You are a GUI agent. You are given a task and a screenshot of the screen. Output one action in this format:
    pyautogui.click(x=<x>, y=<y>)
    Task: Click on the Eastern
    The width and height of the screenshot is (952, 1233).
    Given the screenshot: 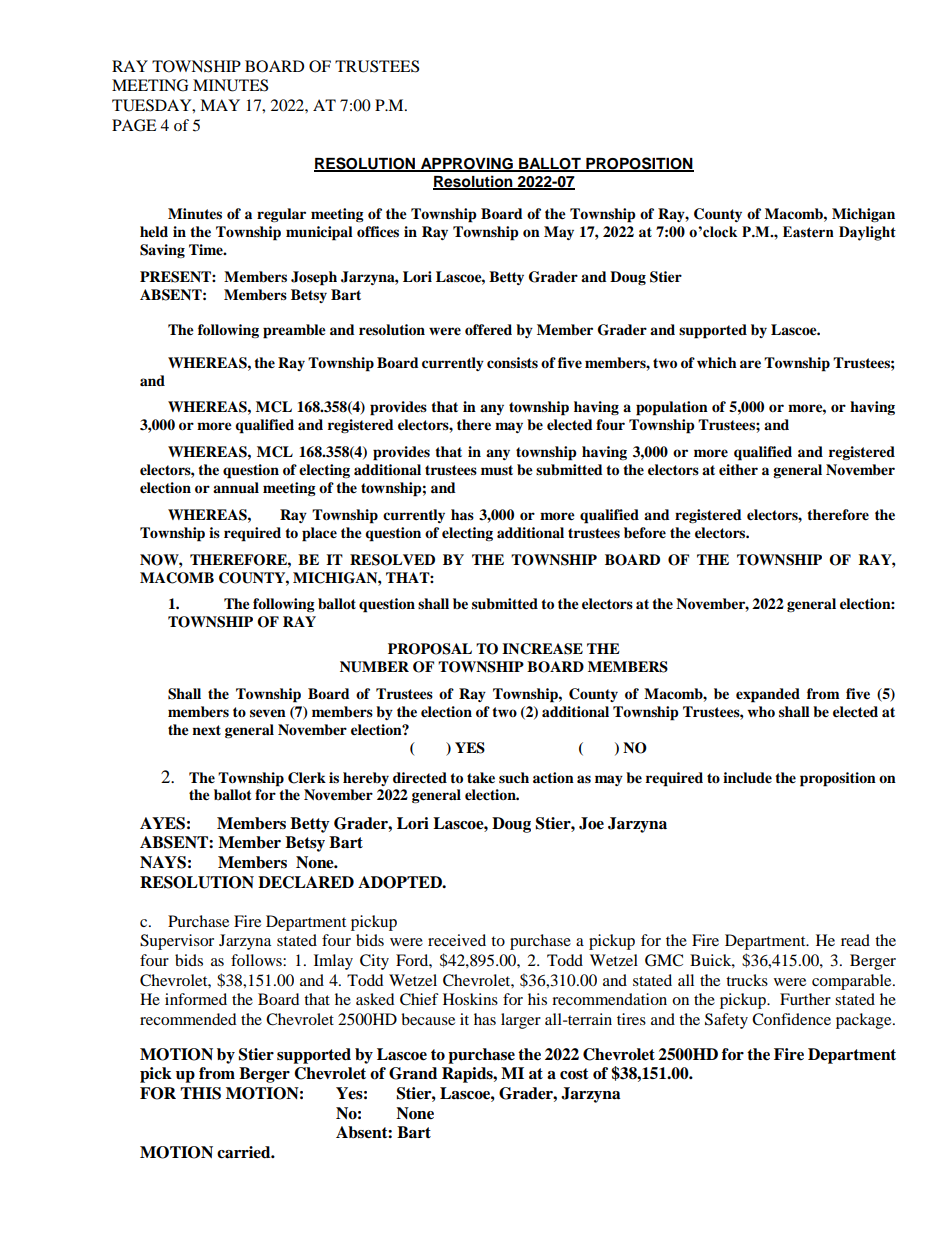 What is the action you would take?
    pyautogui.click(x=808, y=232)
